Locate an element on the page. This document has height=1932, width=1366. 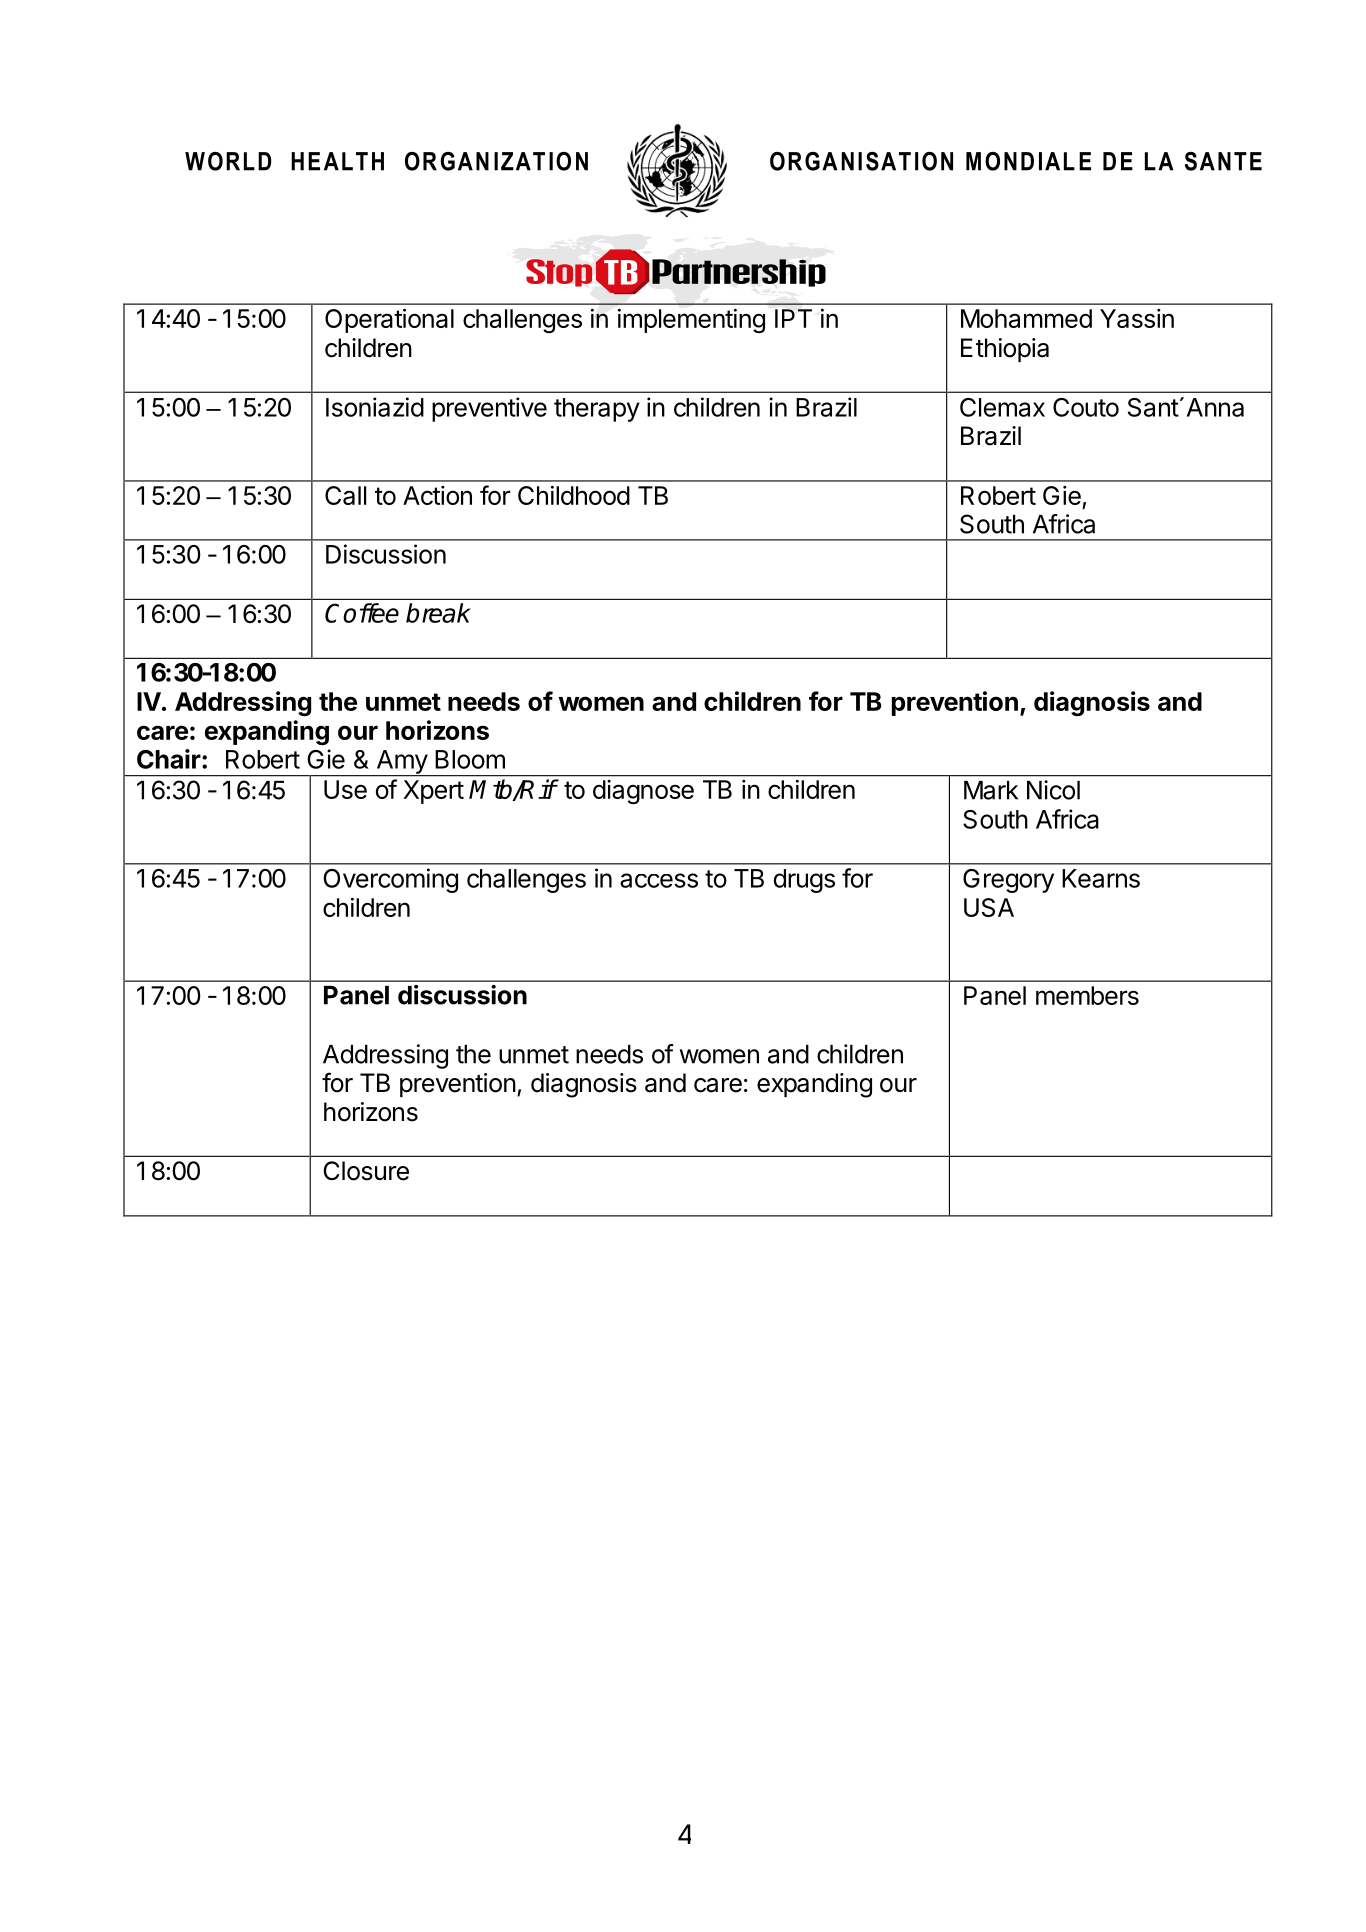
Nicol is located at coordinates (1053, 790).
